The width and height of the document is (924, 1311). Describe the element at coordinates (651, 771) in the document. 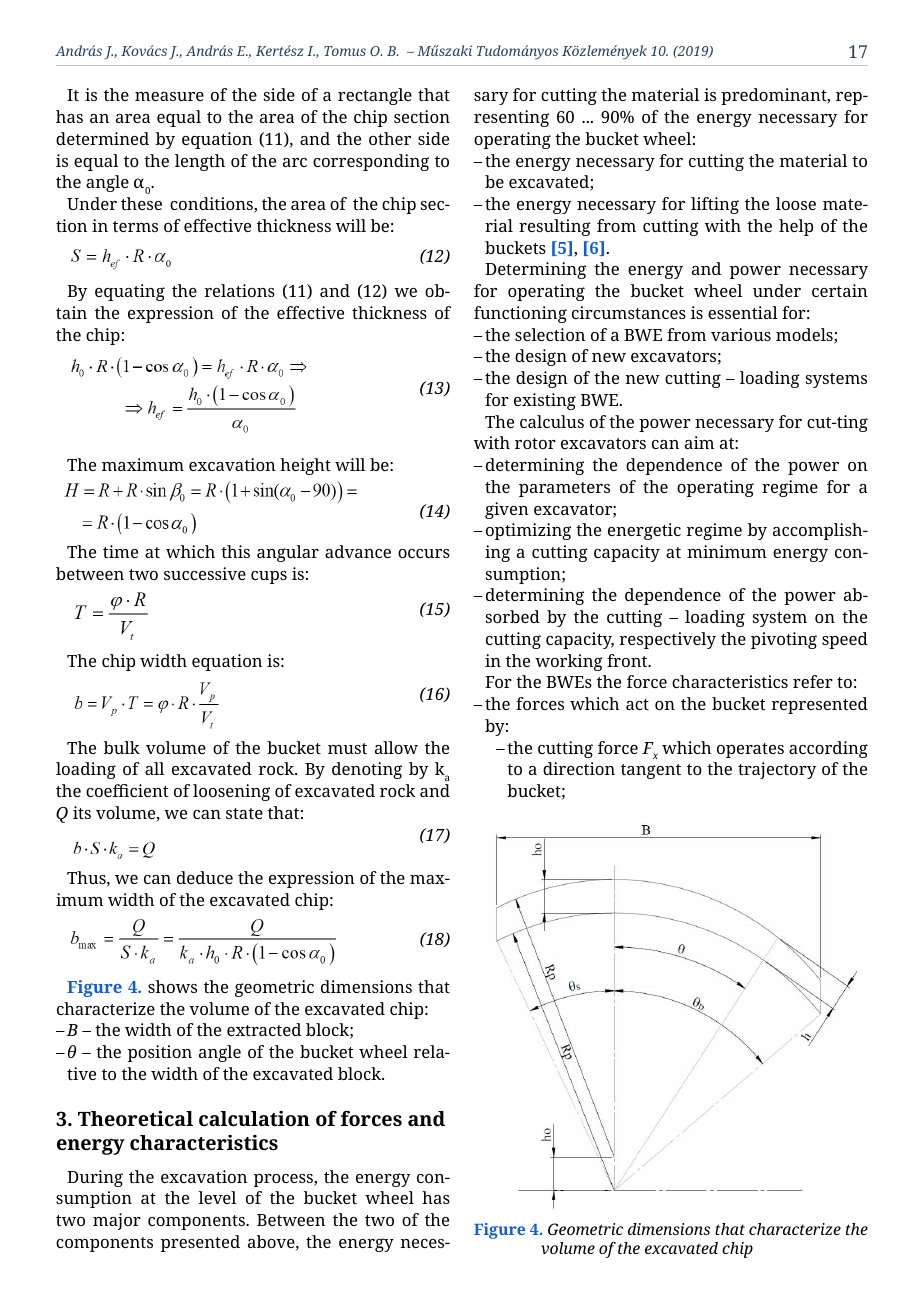

I see `tangent` at that location.
